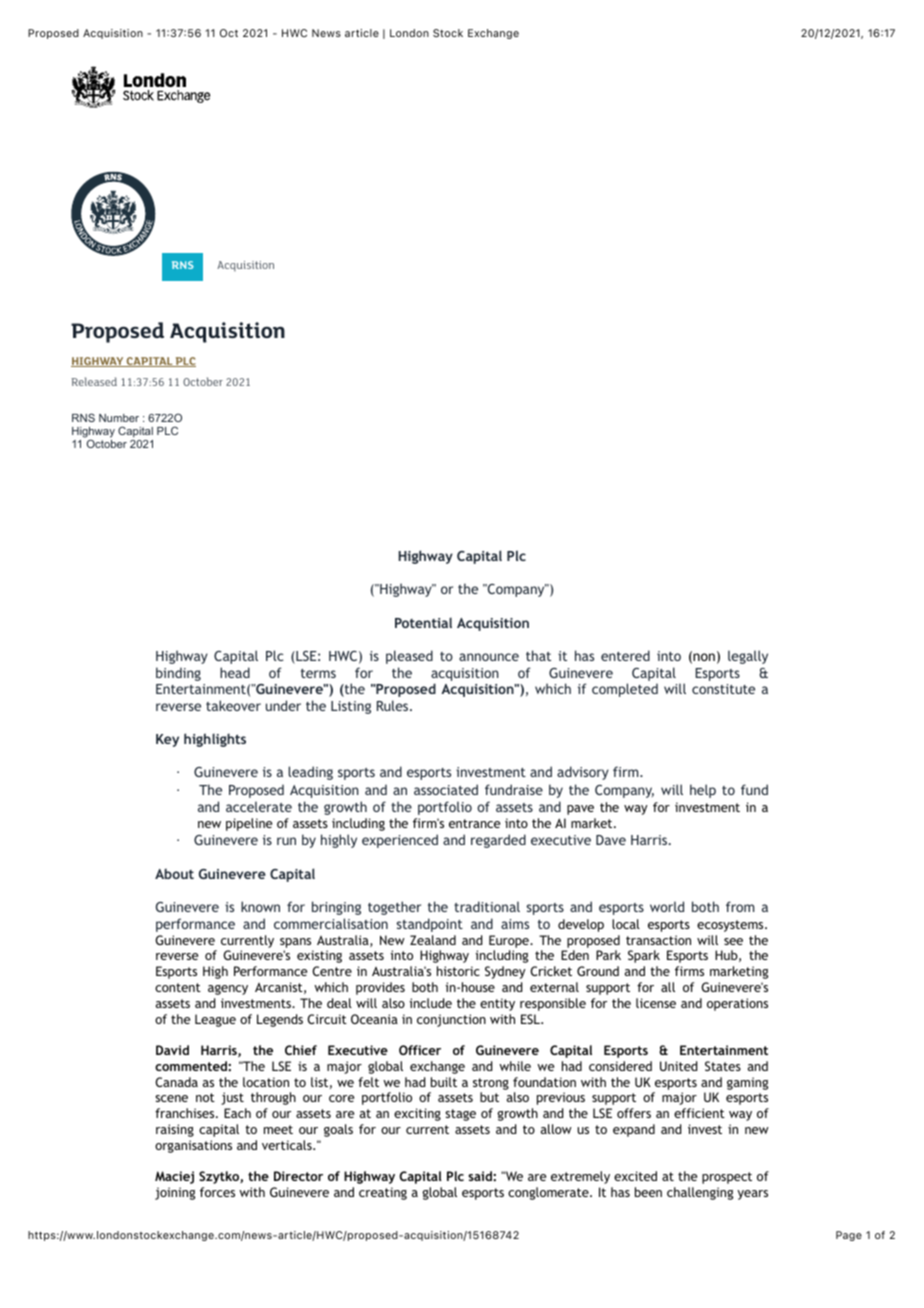 Image resolution: width=924 pixels, height=1308 pixels. Describe the element at coordinates (740, 906) in the image. I see `from` at that location.
